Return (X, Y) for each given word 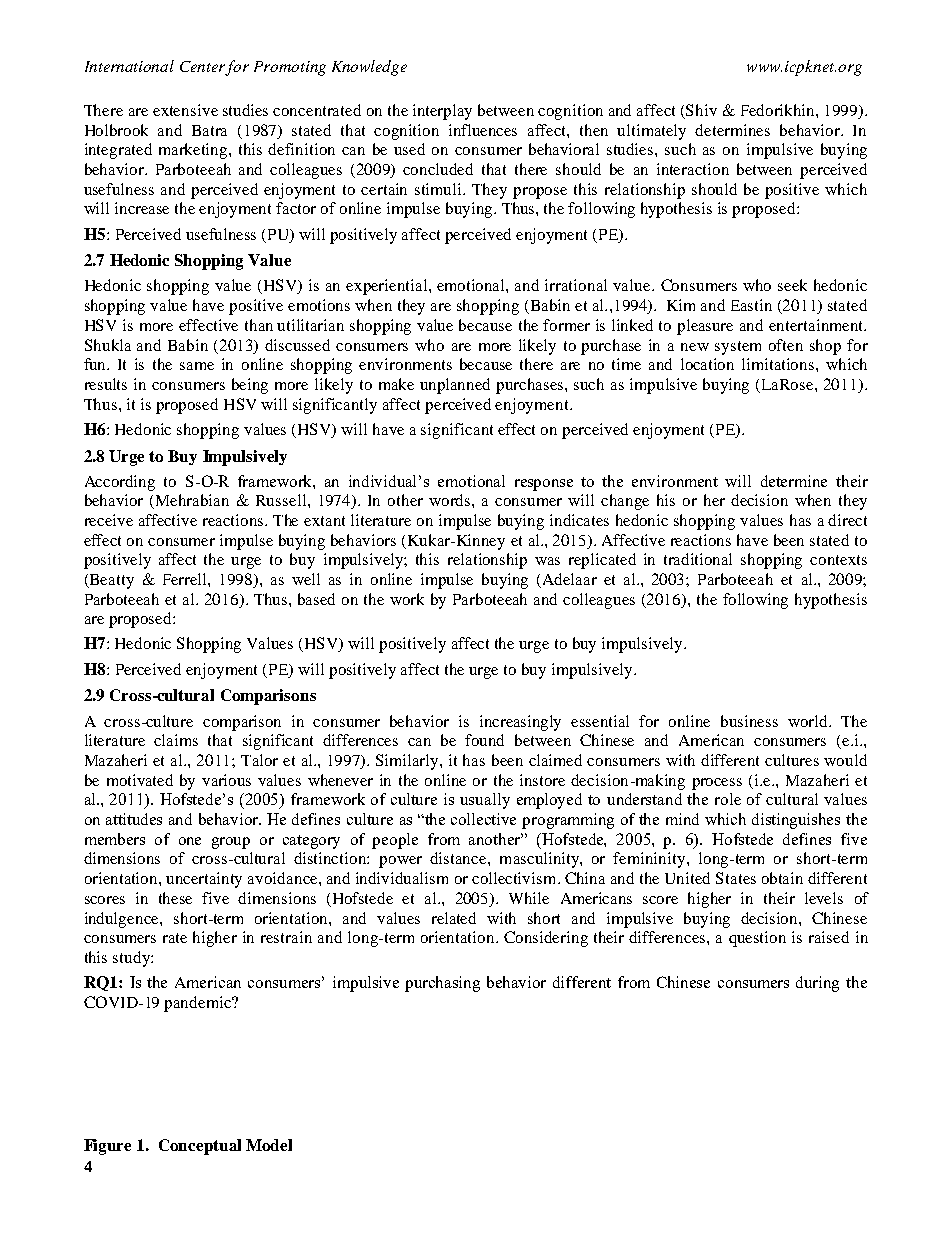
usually (485, 801)
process (717, 784)
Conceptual (200, 1147)
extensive (185, 110)
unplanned (455, 386)
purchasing (442, 984)
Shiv (701, 110)
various (226, 780)
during (817, 984)
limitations (779, 364)
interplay (442, 112)
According (120, 483)
